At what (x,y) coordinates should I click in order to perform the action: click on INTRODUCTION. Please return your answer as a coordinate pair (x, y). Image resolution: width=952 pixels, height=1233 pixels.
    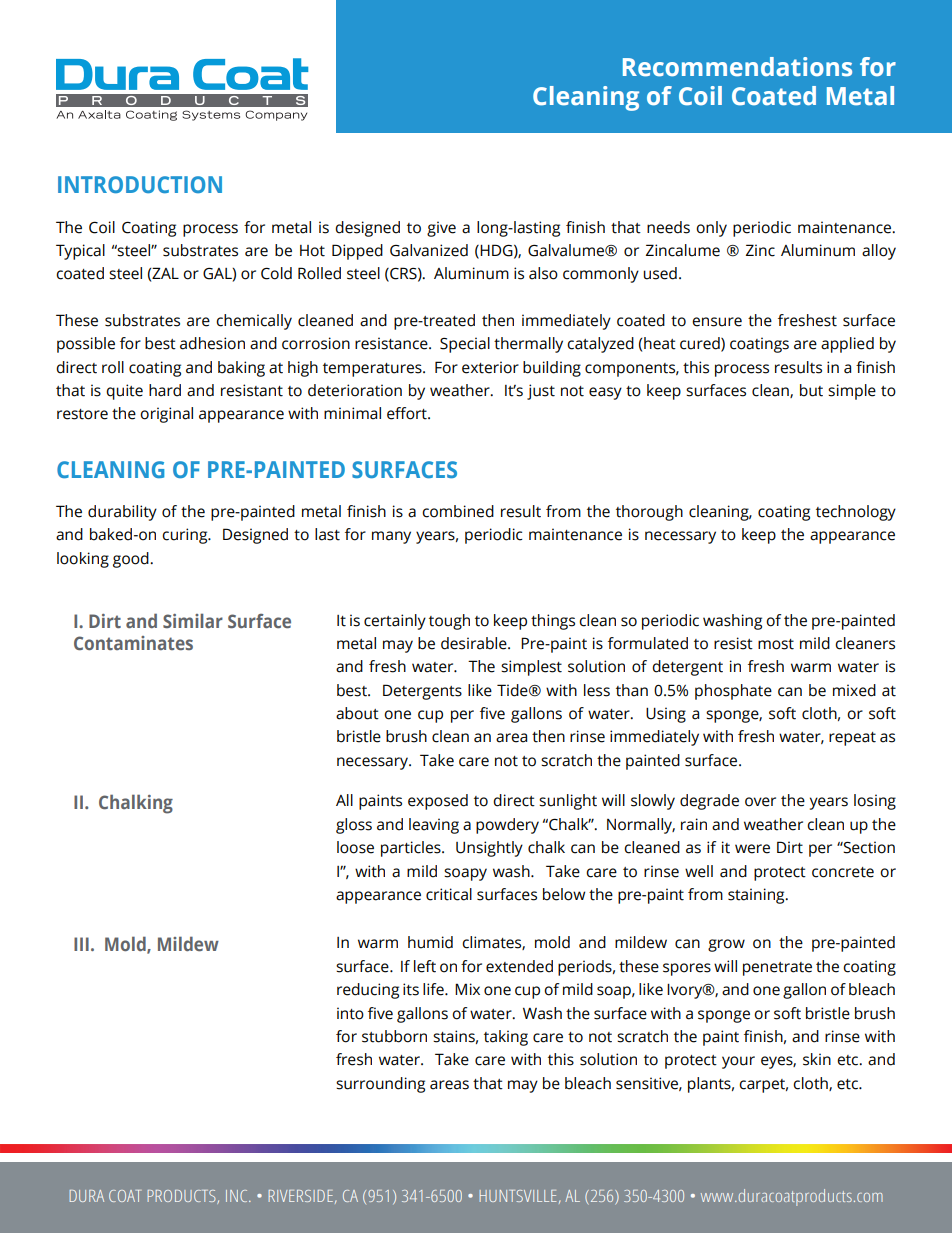
    Looking at the image, I should click on (140, 184).
